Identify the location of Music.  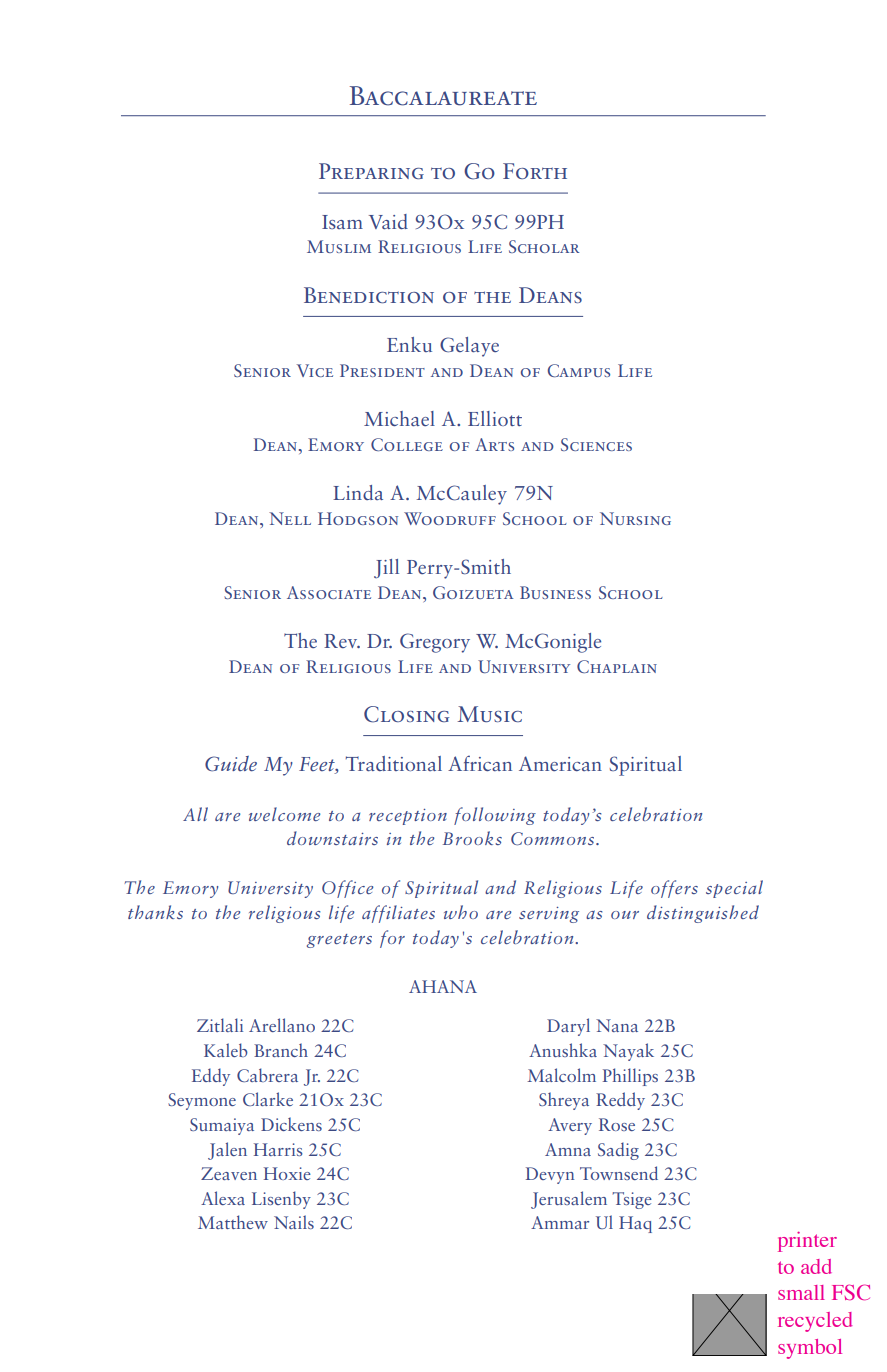
(489, 714).
